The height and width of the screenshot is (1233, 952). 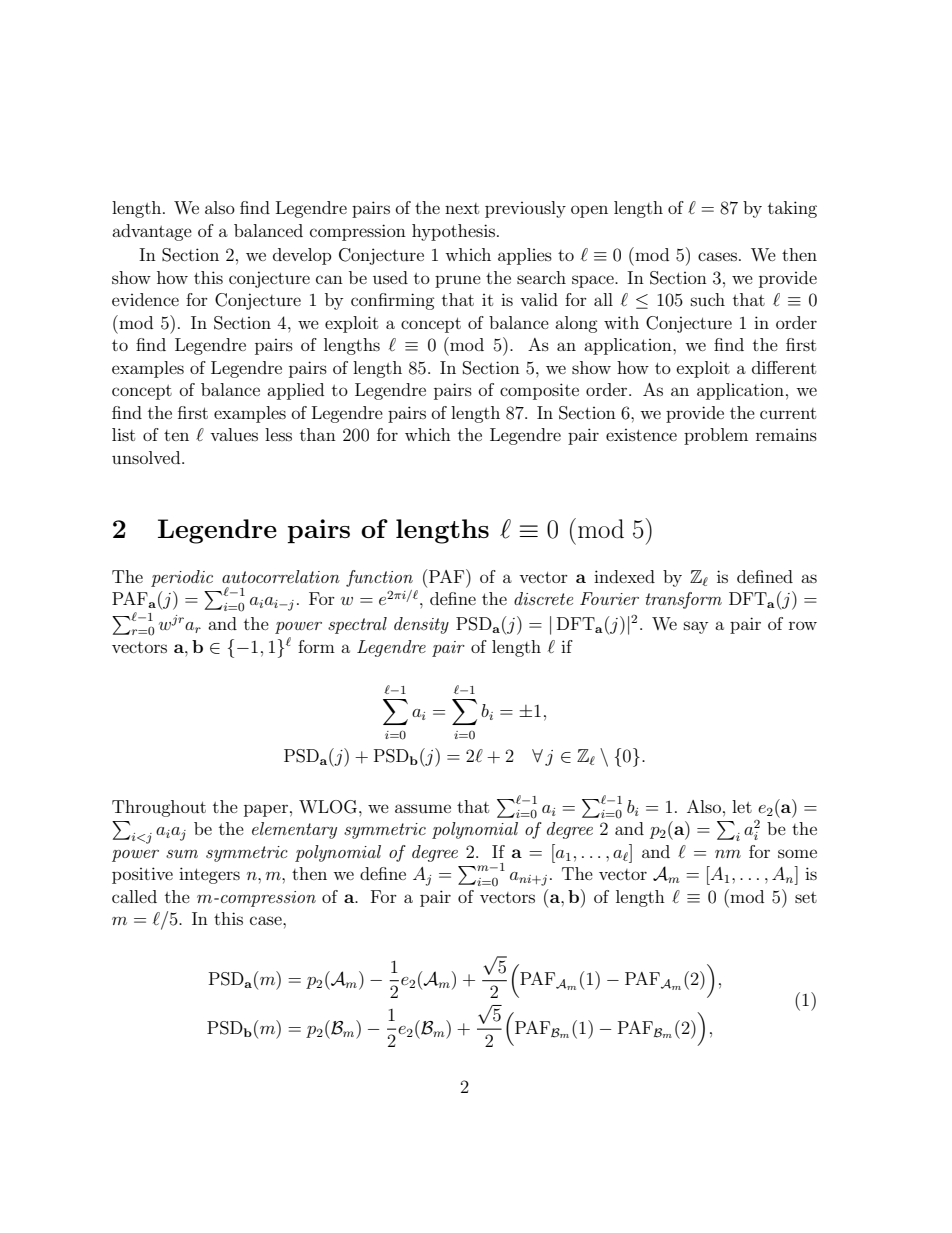 What do you see at coordinates (421, 625) in the screenshot?
I see `density` at bounding box center [421, 625].
